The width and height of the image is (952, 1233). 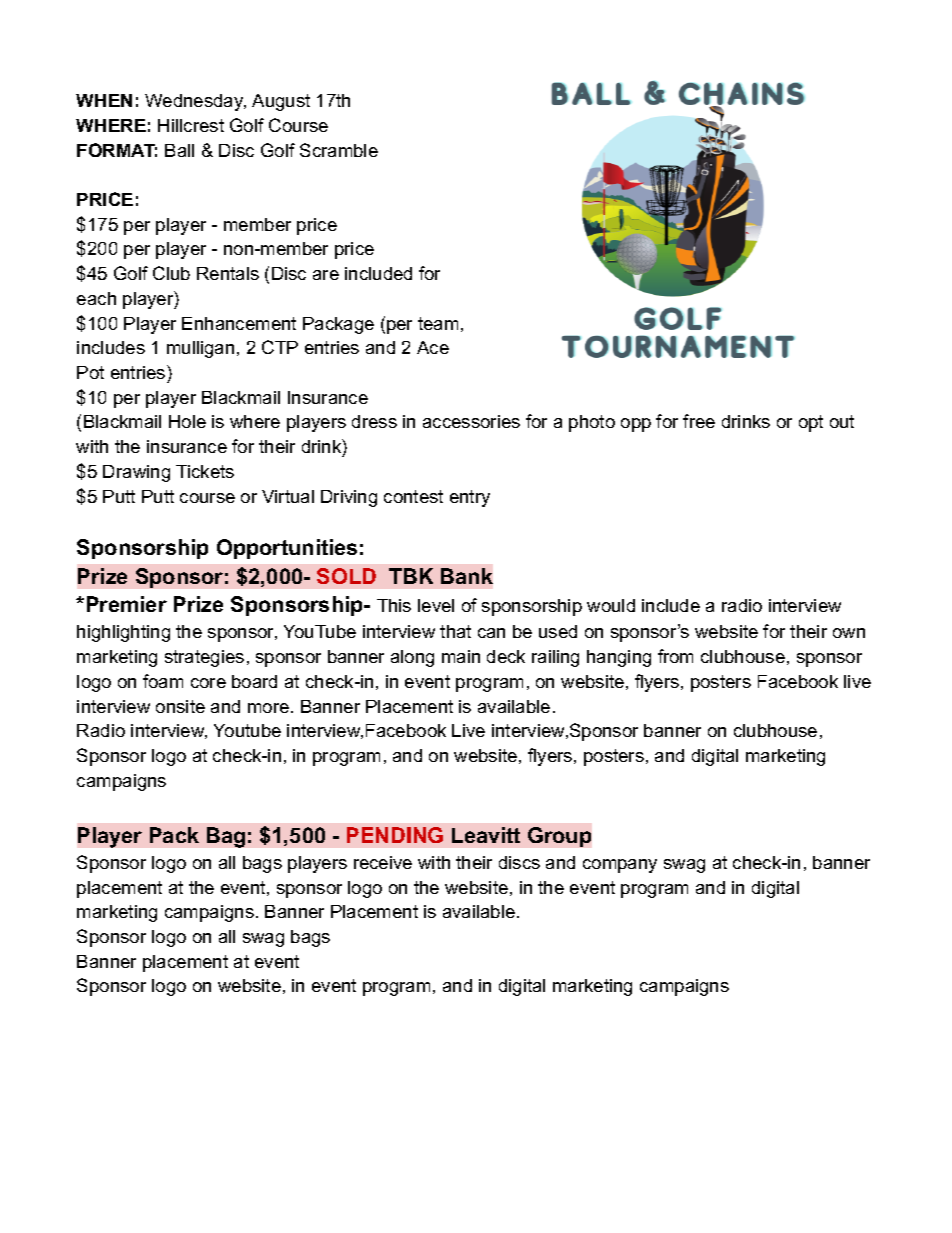 I want to click on receive, so click(x=383, y=862).
